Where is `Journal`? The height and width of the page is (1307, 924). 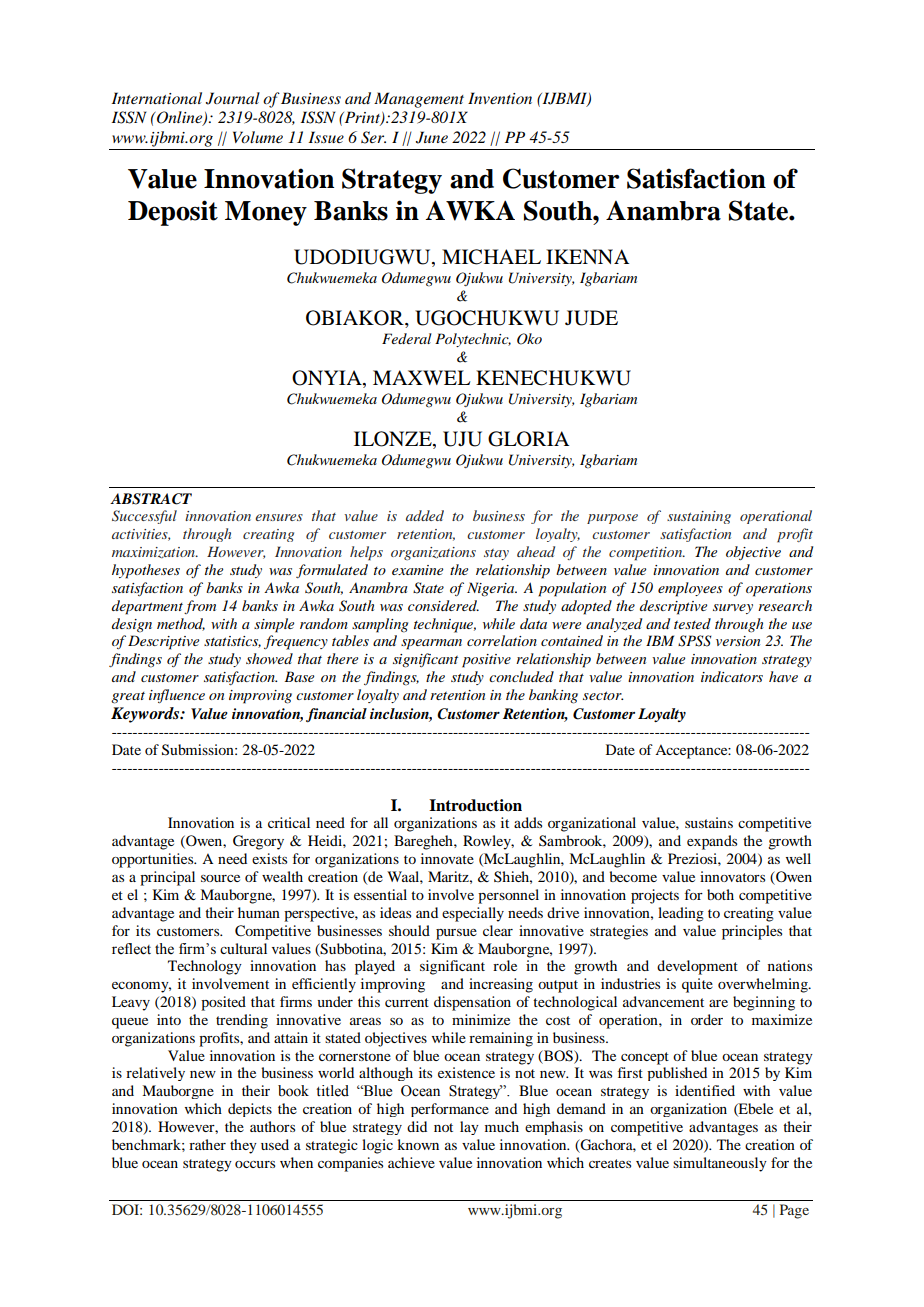 Journal is located at coordinates (233, 98).
